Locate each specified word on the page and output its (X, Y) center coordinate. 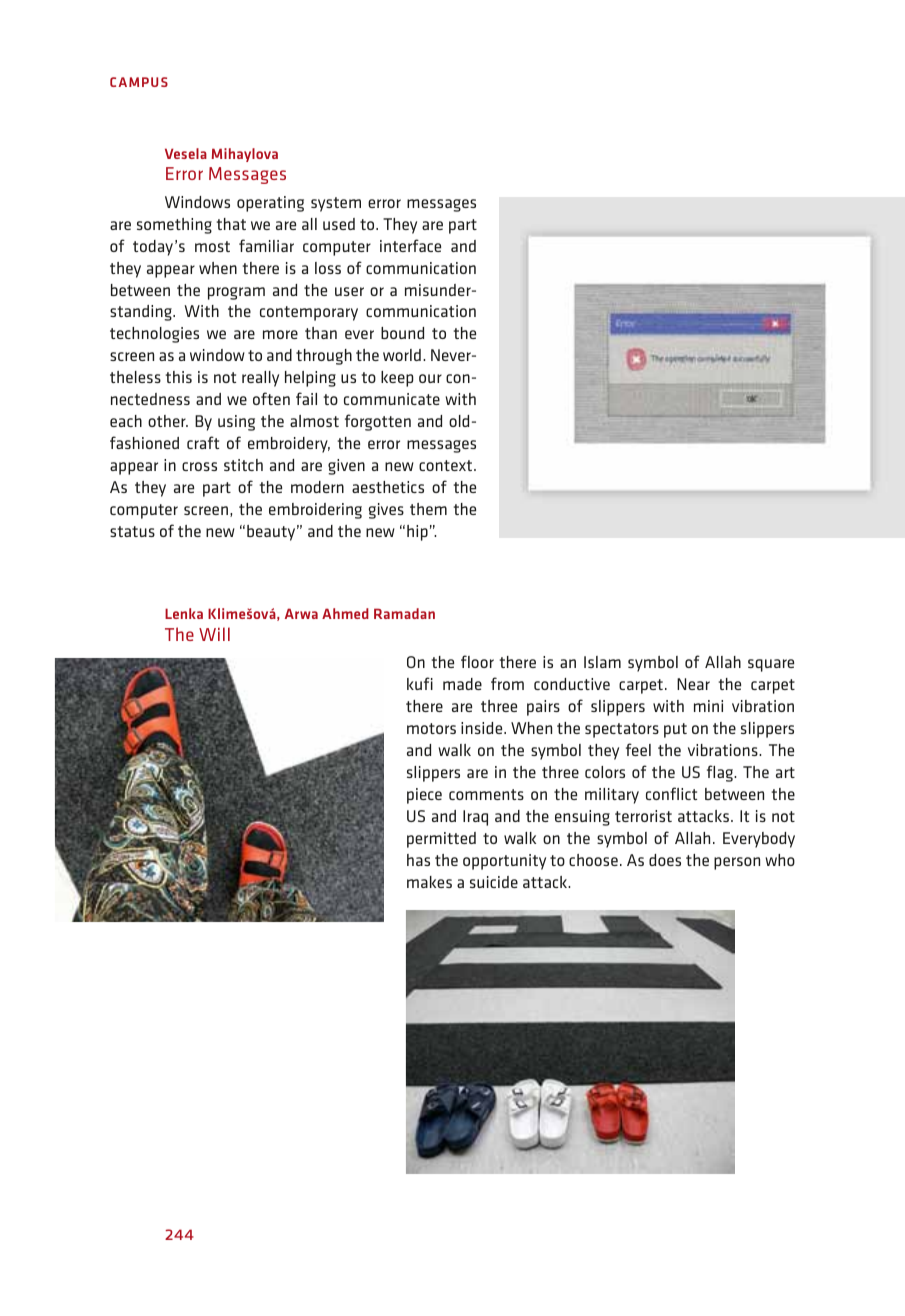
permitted (441, 840)
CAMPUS (139, 82)
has (418, 860)
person (737, 863)
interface (410, 245)
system (336, 204)
